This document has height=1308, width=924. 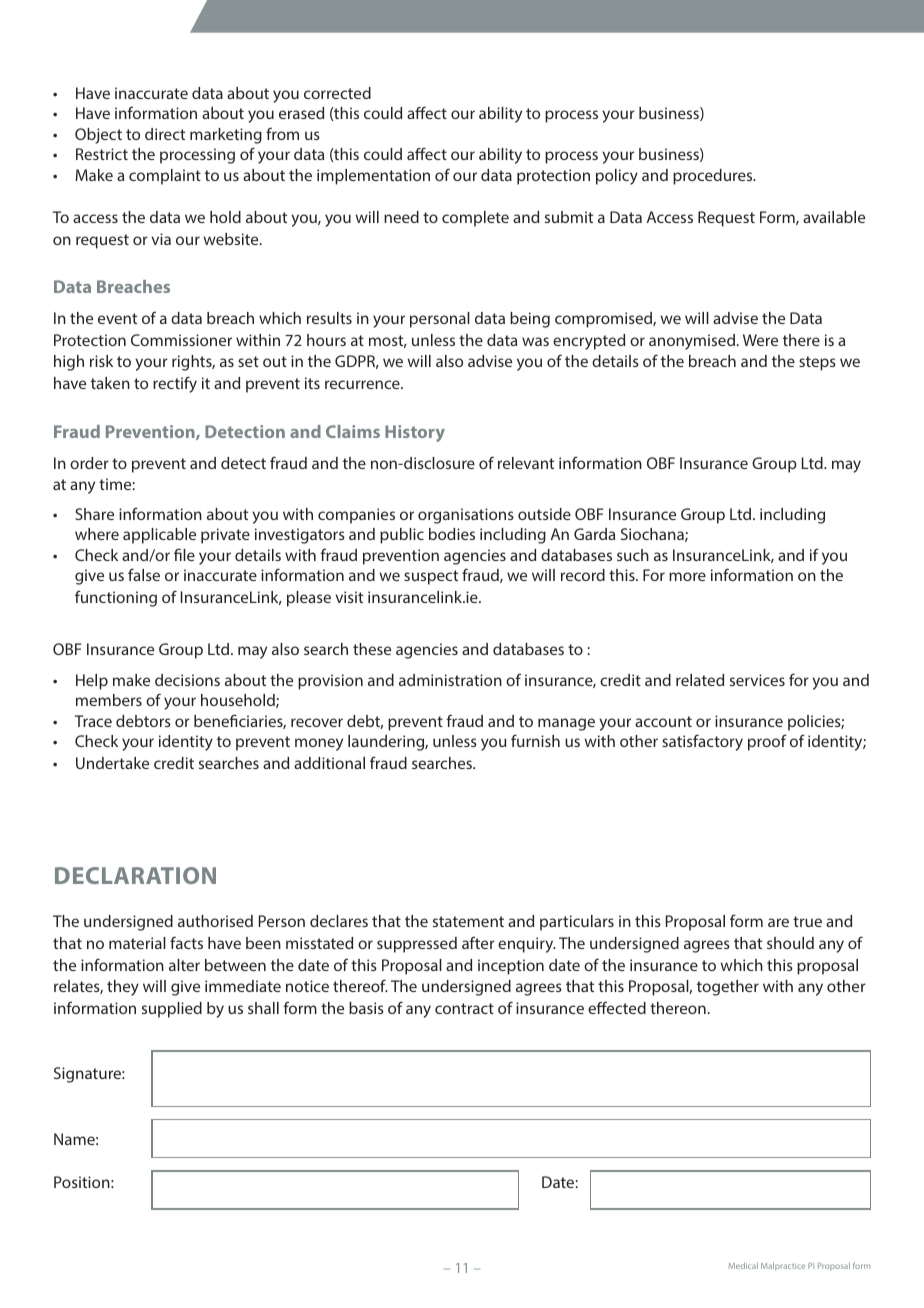 I want to click on together, so click(x=728, y=988).
